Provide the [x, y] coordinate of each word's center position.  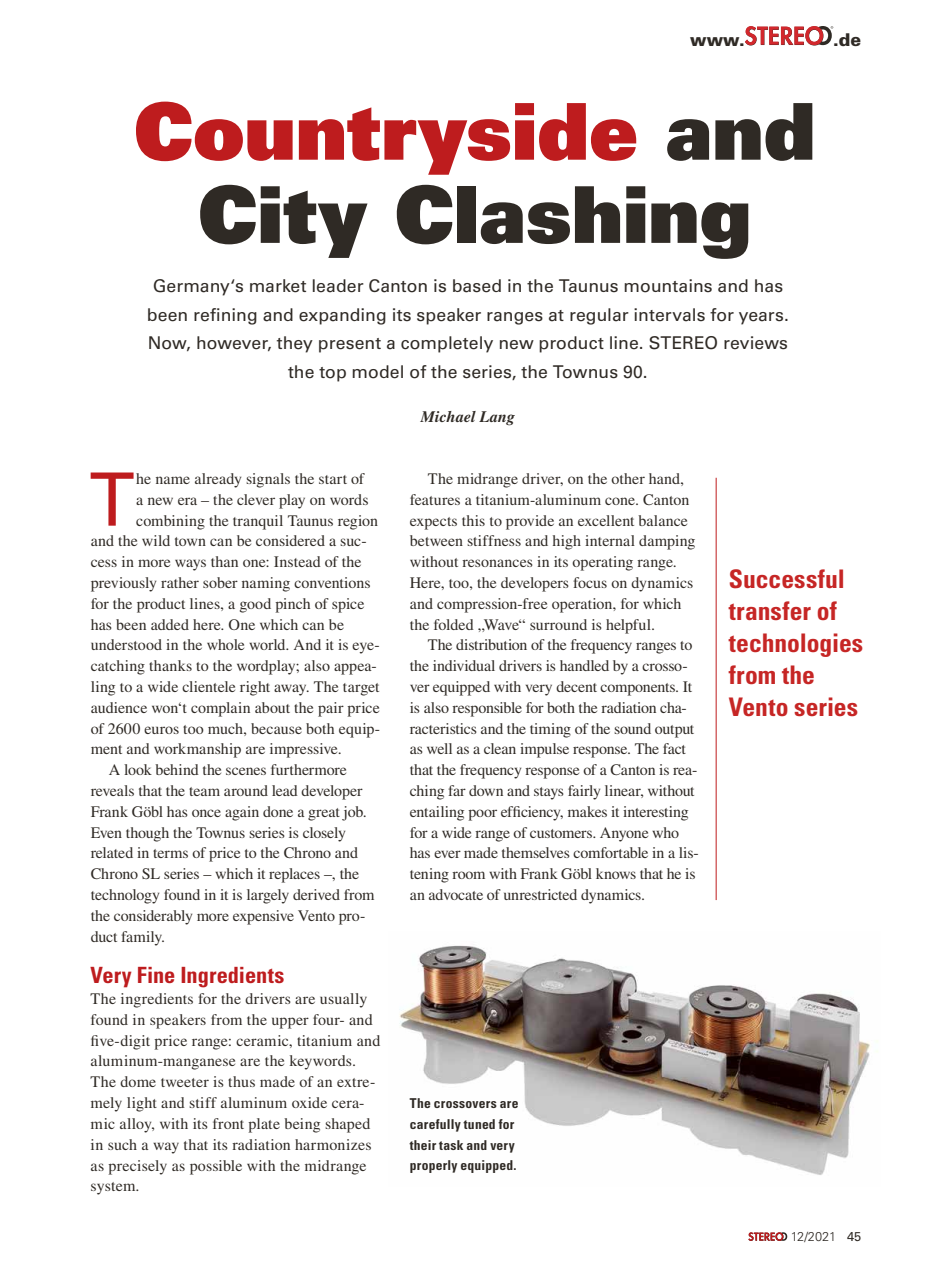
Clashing [573, 222]
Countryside [386, 138]
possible [216, 1167]
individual [464, 665]
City [283, 221]
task [451, 1145]
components [639, 689]
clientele [208, 686]
